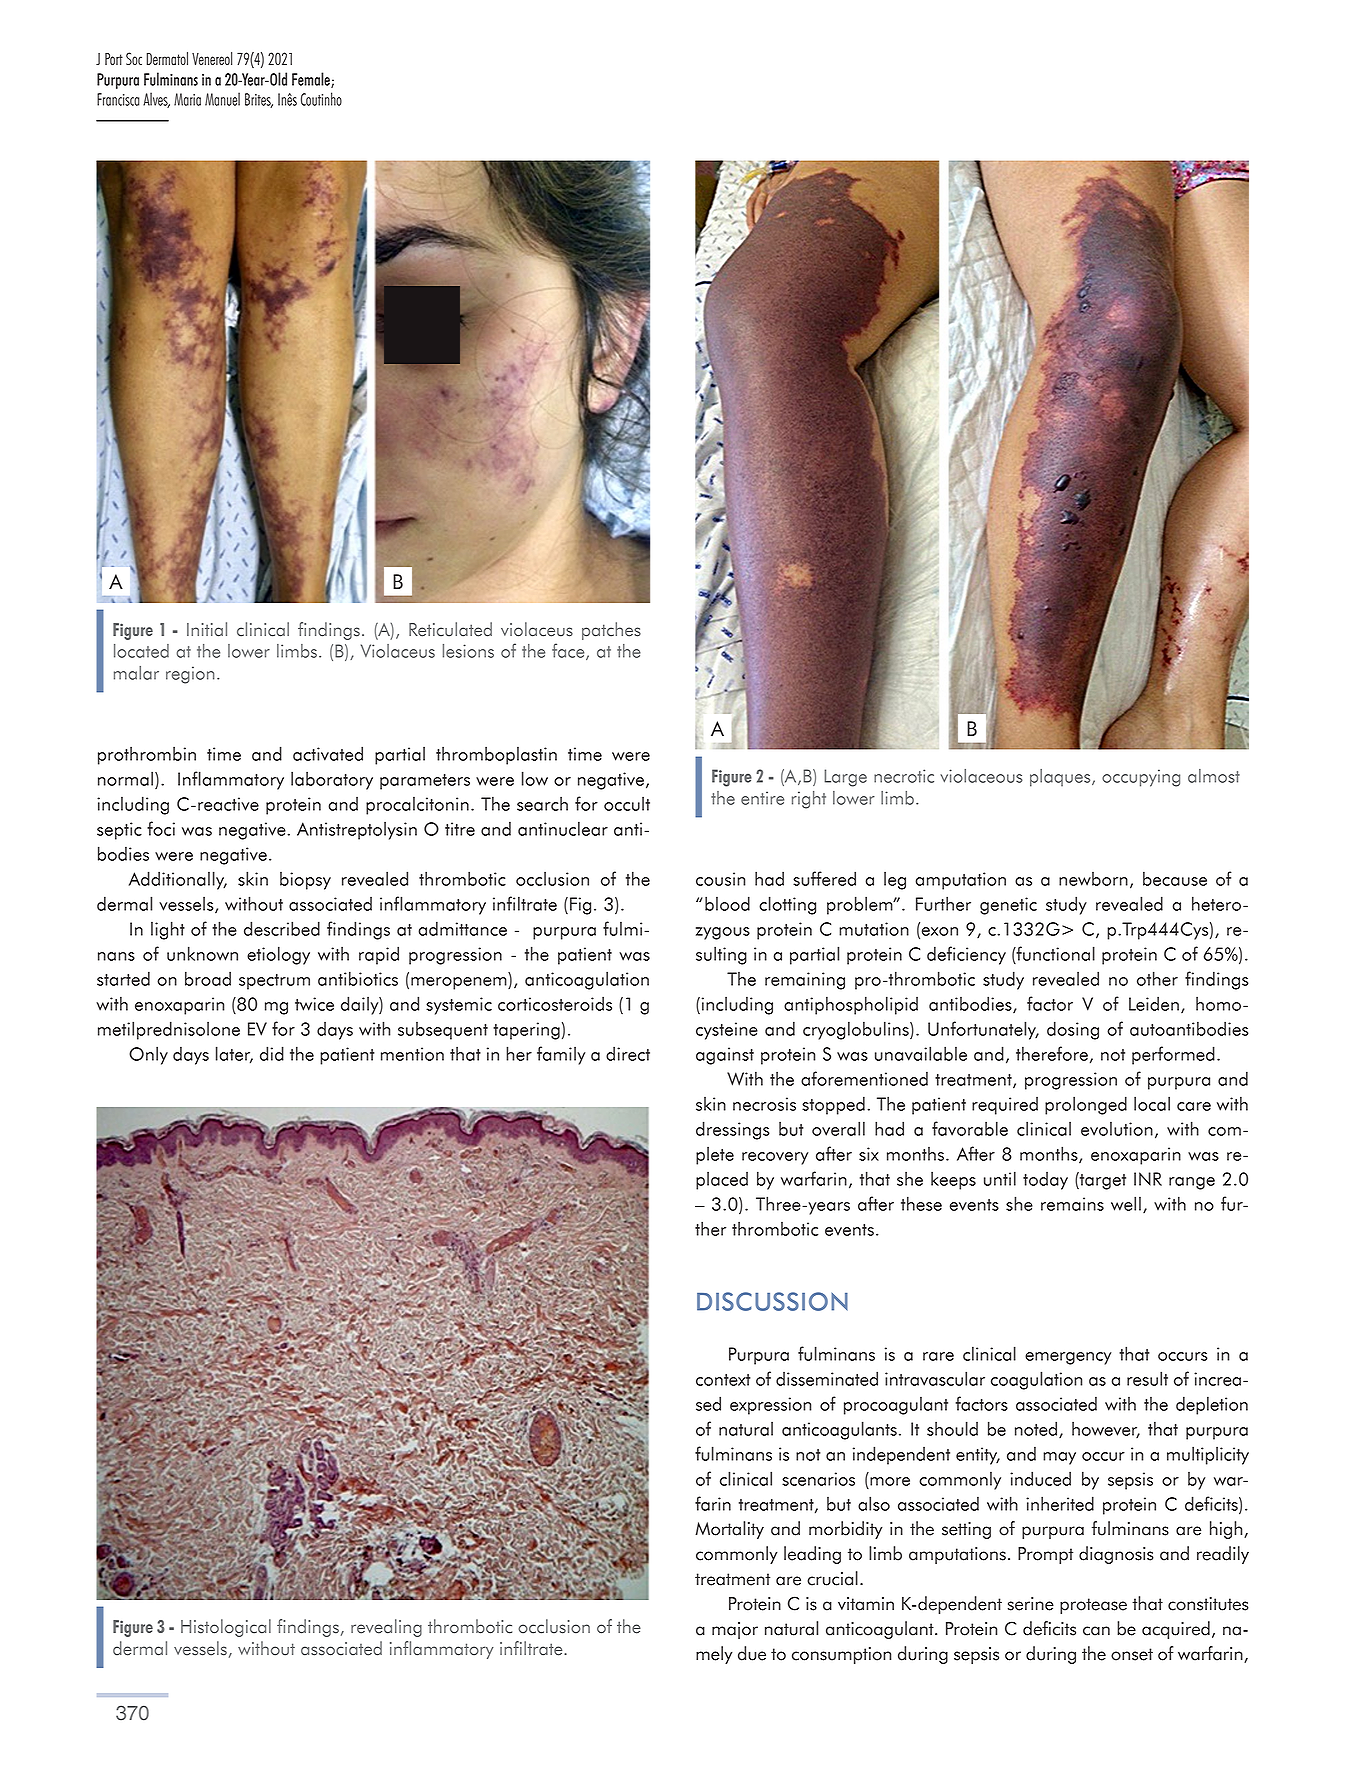 The width and height of the document is (1352, 1771). What do you see at coordinates (569, 651) in the document?
I see `face` at bounding box center [569, 651].
